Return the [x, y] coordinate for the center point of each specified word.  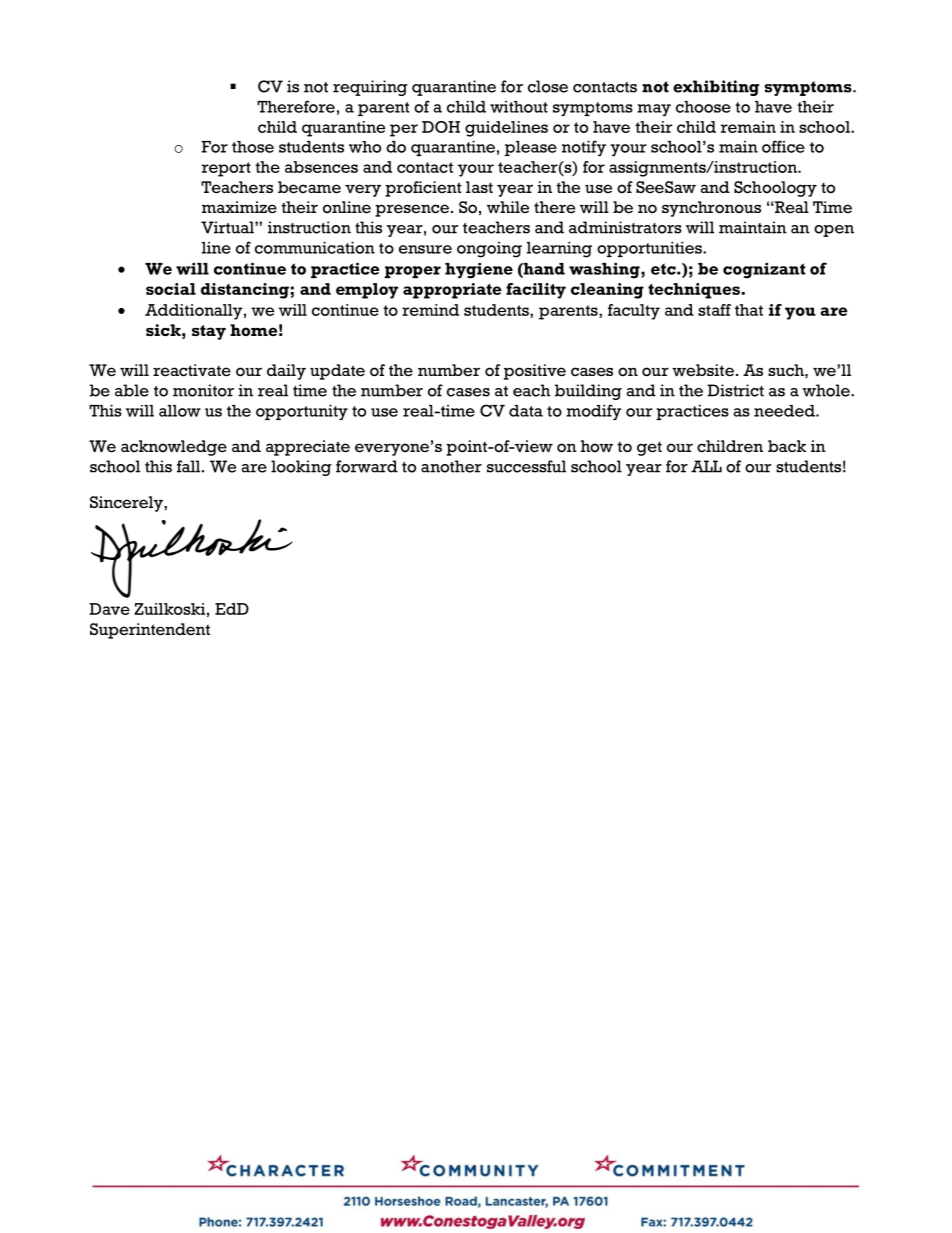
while [508, 207]
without [519, 107]
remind [430, 310]
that [749, 310]
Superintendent [150, 631]
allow [180, 411]
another [451, 466]
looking [301, 468]
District [735, 390]
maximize [239, 207]
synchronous [711, 209]
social [171, 289]
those [253, 147]
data [526, 411]
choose [703, 107]
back [787, 446]
